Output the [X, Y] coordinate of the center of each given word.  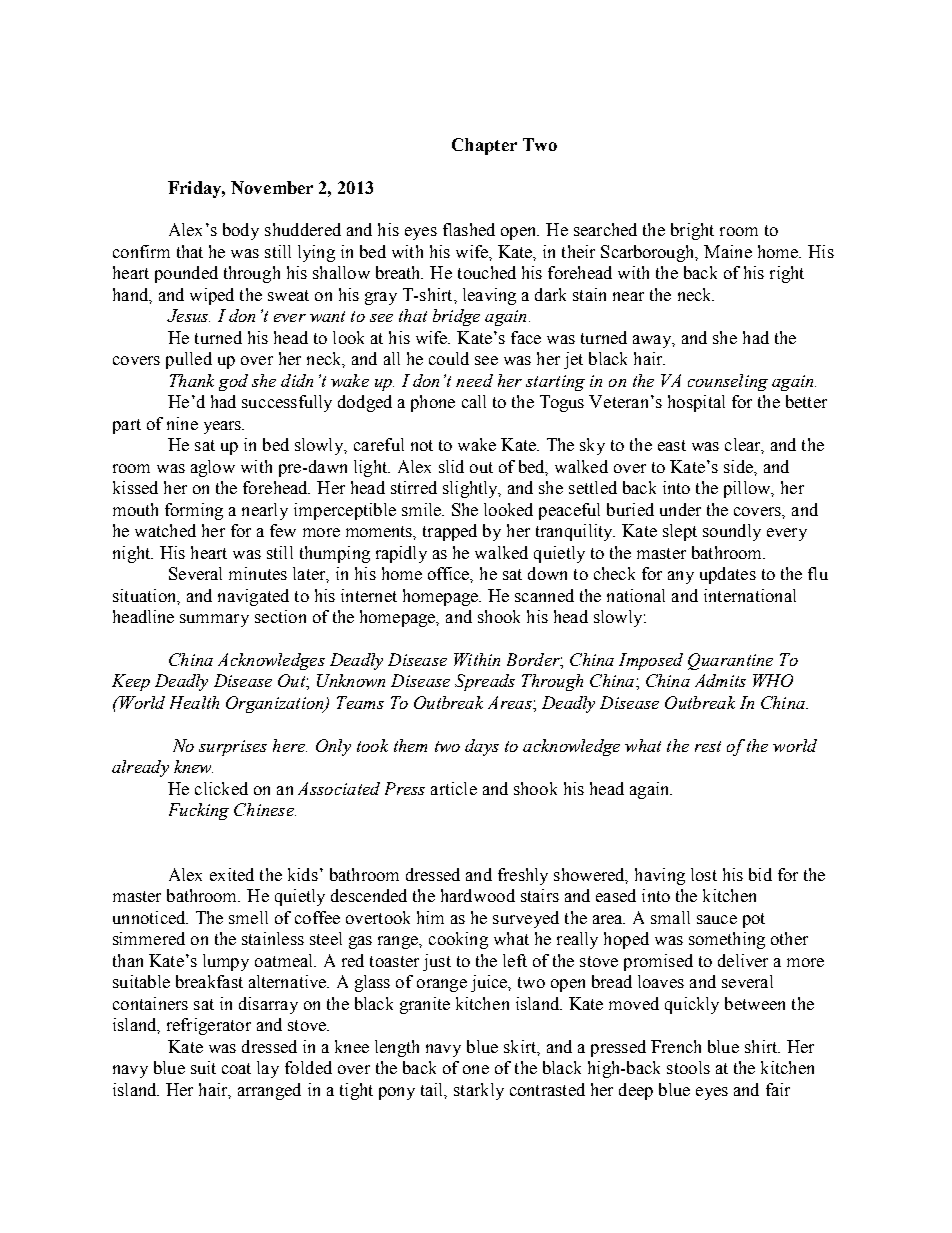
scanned [544, 595]
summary [214, 620]
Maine [728, 251]
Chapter [484, 146]
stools [688, 1067]
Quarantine [730, 661]
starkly [479, 1091]
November [272, 187]
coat [236, 1068]
